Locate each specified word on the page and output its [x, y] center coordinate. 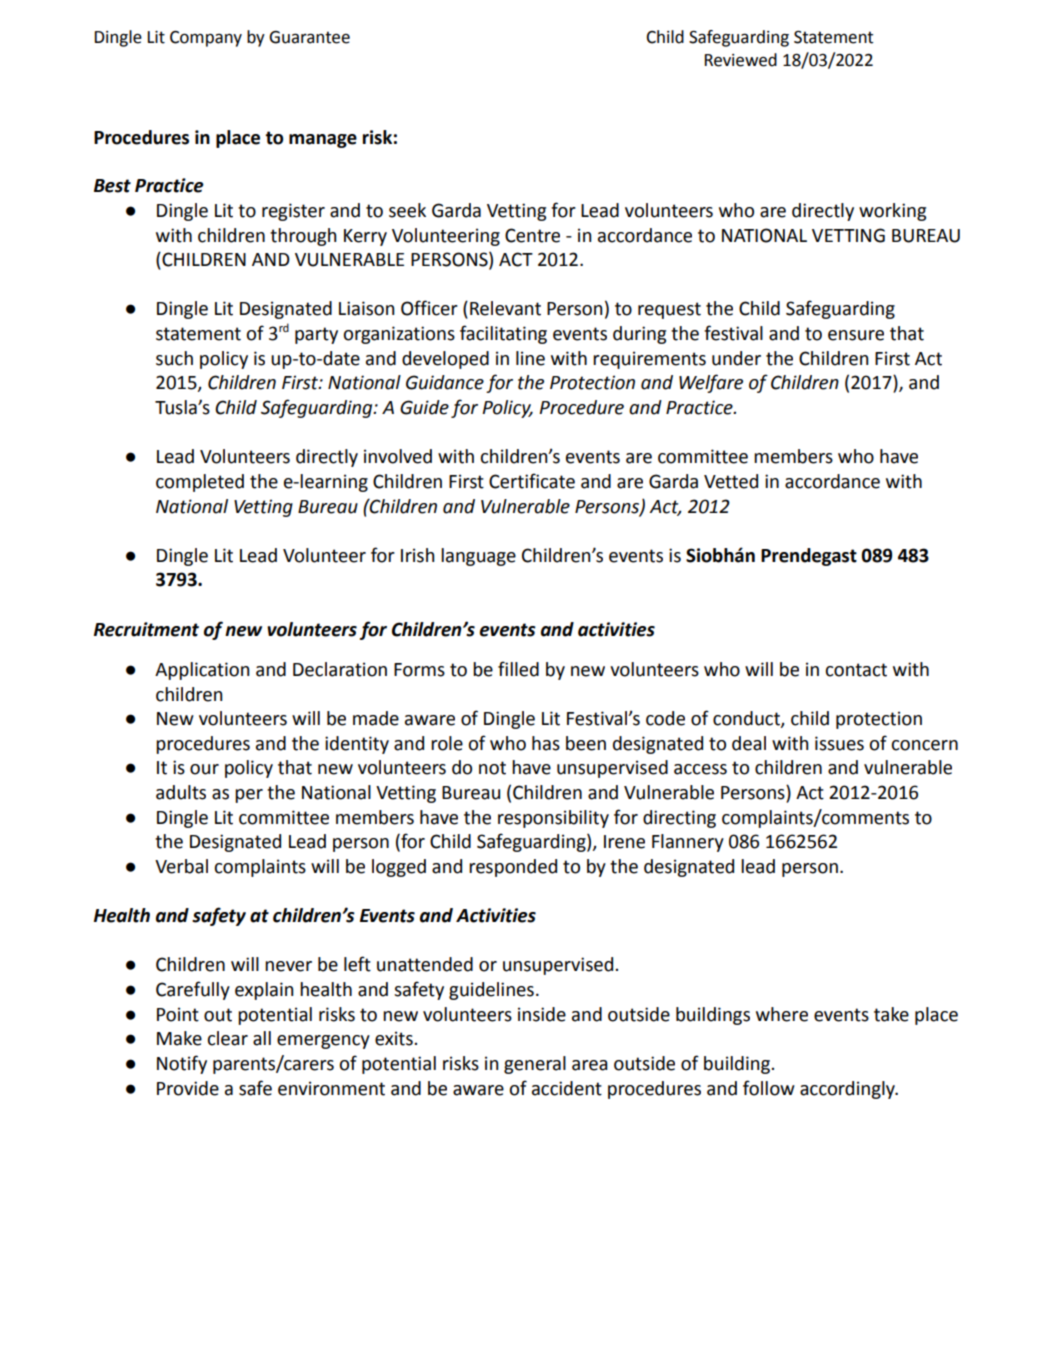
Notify [182, 1064]
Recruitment [146, 629]
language [478, 557]
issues [839, 743]
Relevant [505, 308]
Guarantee [309, 37]
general [535, 1065]
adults [181, 792]
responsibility [553, 819]
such [174, 358]
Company [206, 39]
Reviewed [741, 60]
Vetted [731, 481]
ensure [856, 335]
